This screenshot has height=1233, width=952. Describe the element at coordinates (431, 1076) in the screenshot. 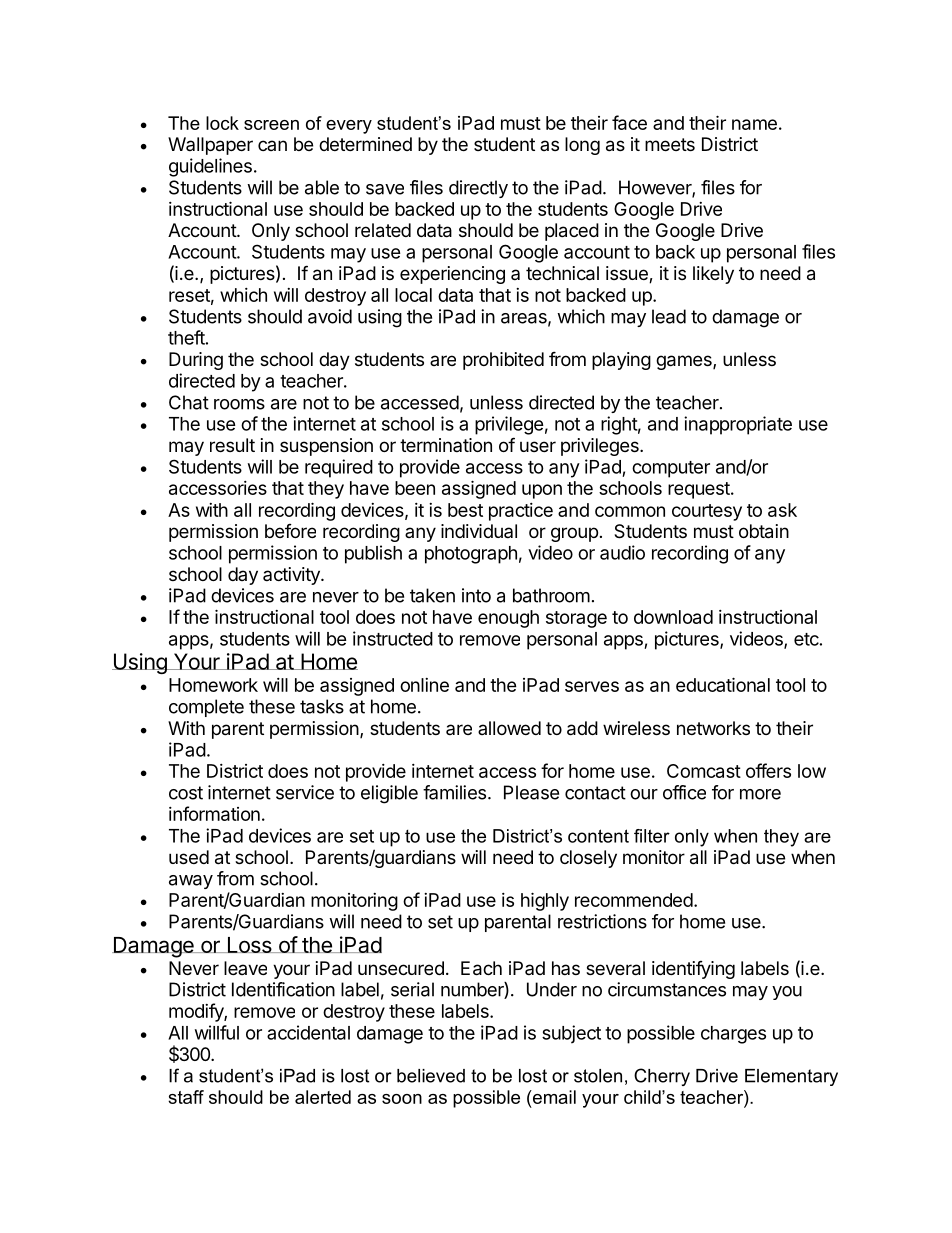

I see `believed` at that location.
